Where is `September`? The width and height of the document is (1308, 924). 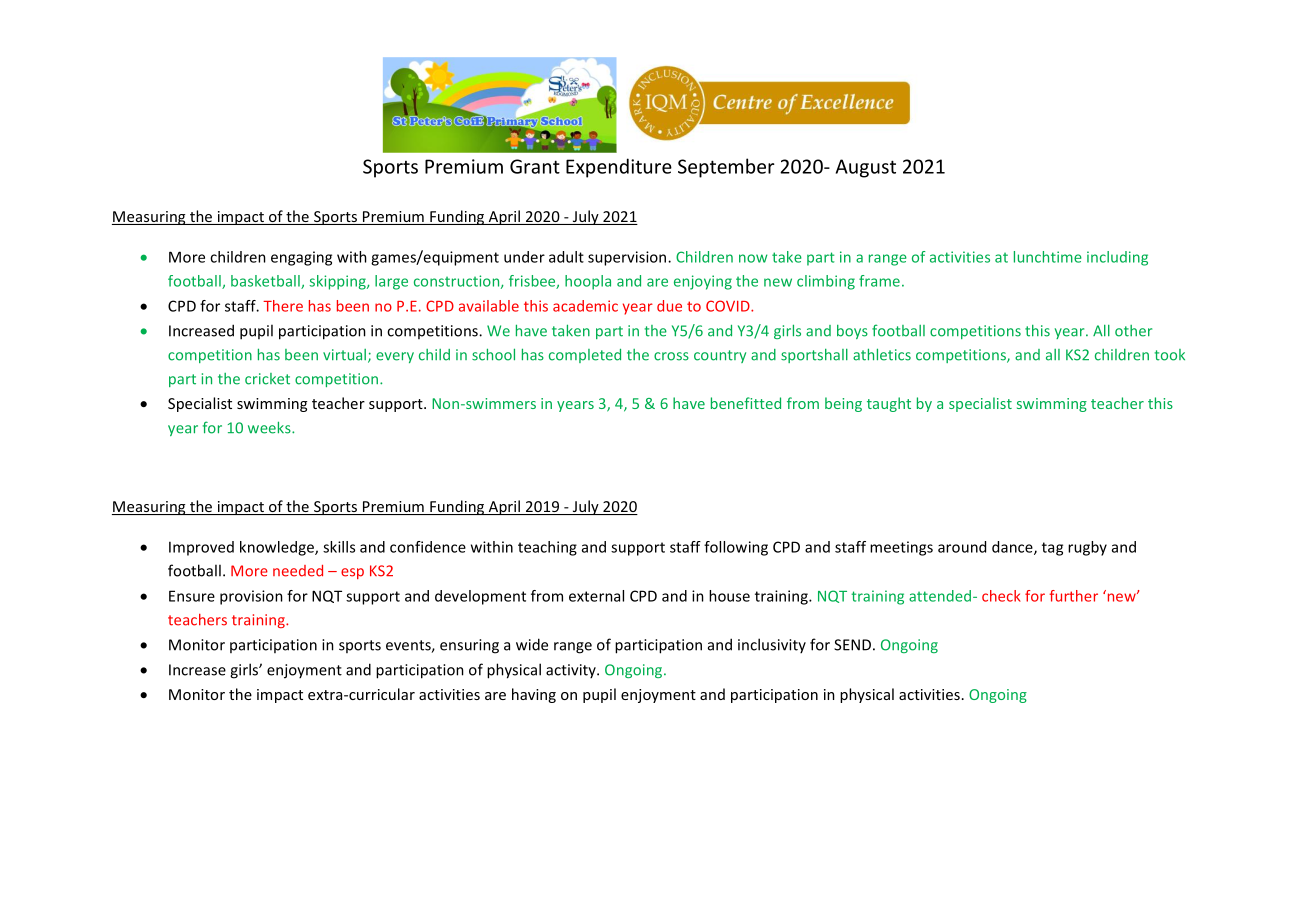
September is located at coordinates (726, 168).
